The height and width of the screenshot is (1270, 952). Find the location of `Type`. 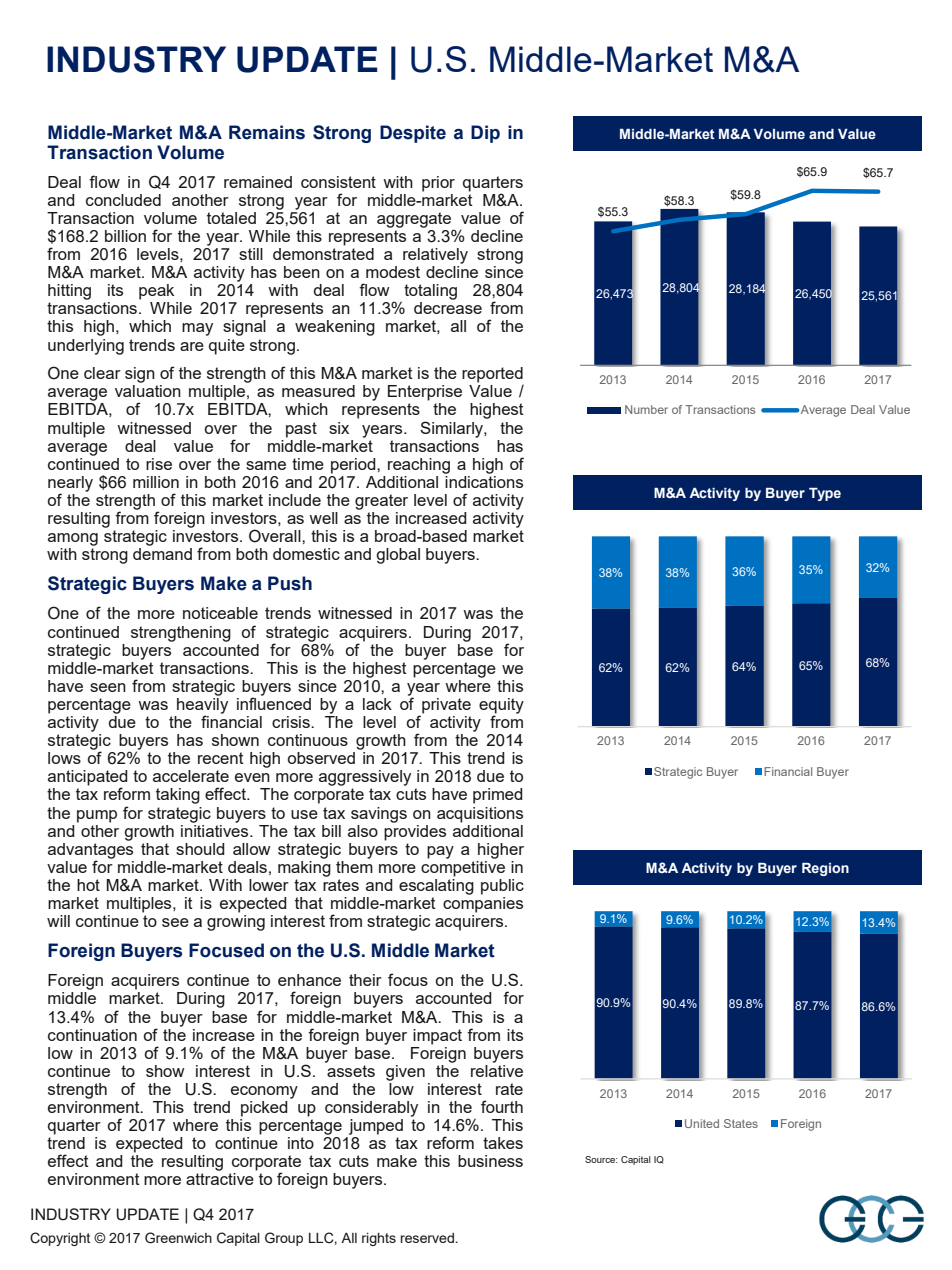

Type is located at coordinates (825, 494).
